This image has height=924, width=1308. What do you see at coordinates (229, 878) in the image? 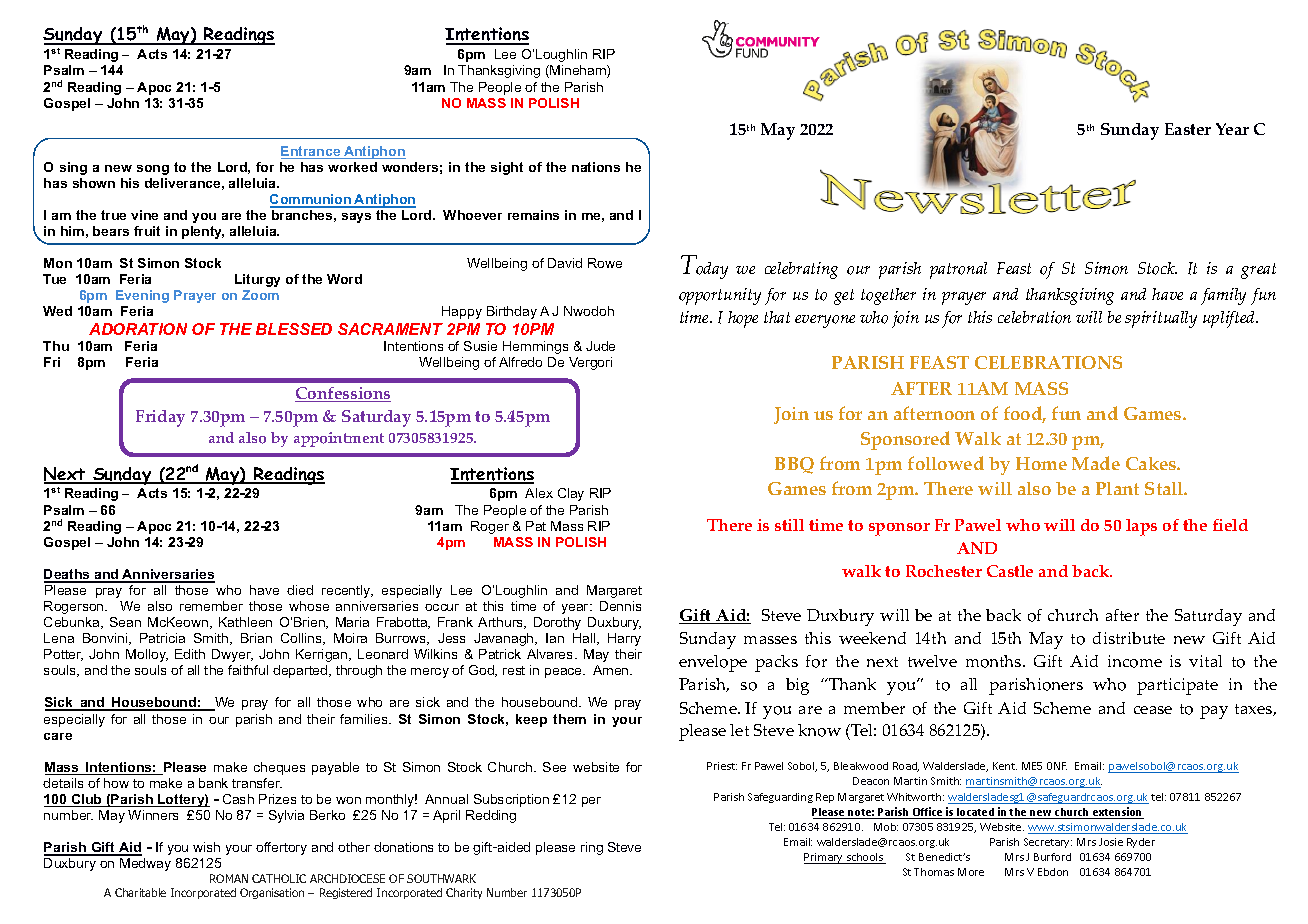
I see `ROMAN` at bounding box center [229, 878].
